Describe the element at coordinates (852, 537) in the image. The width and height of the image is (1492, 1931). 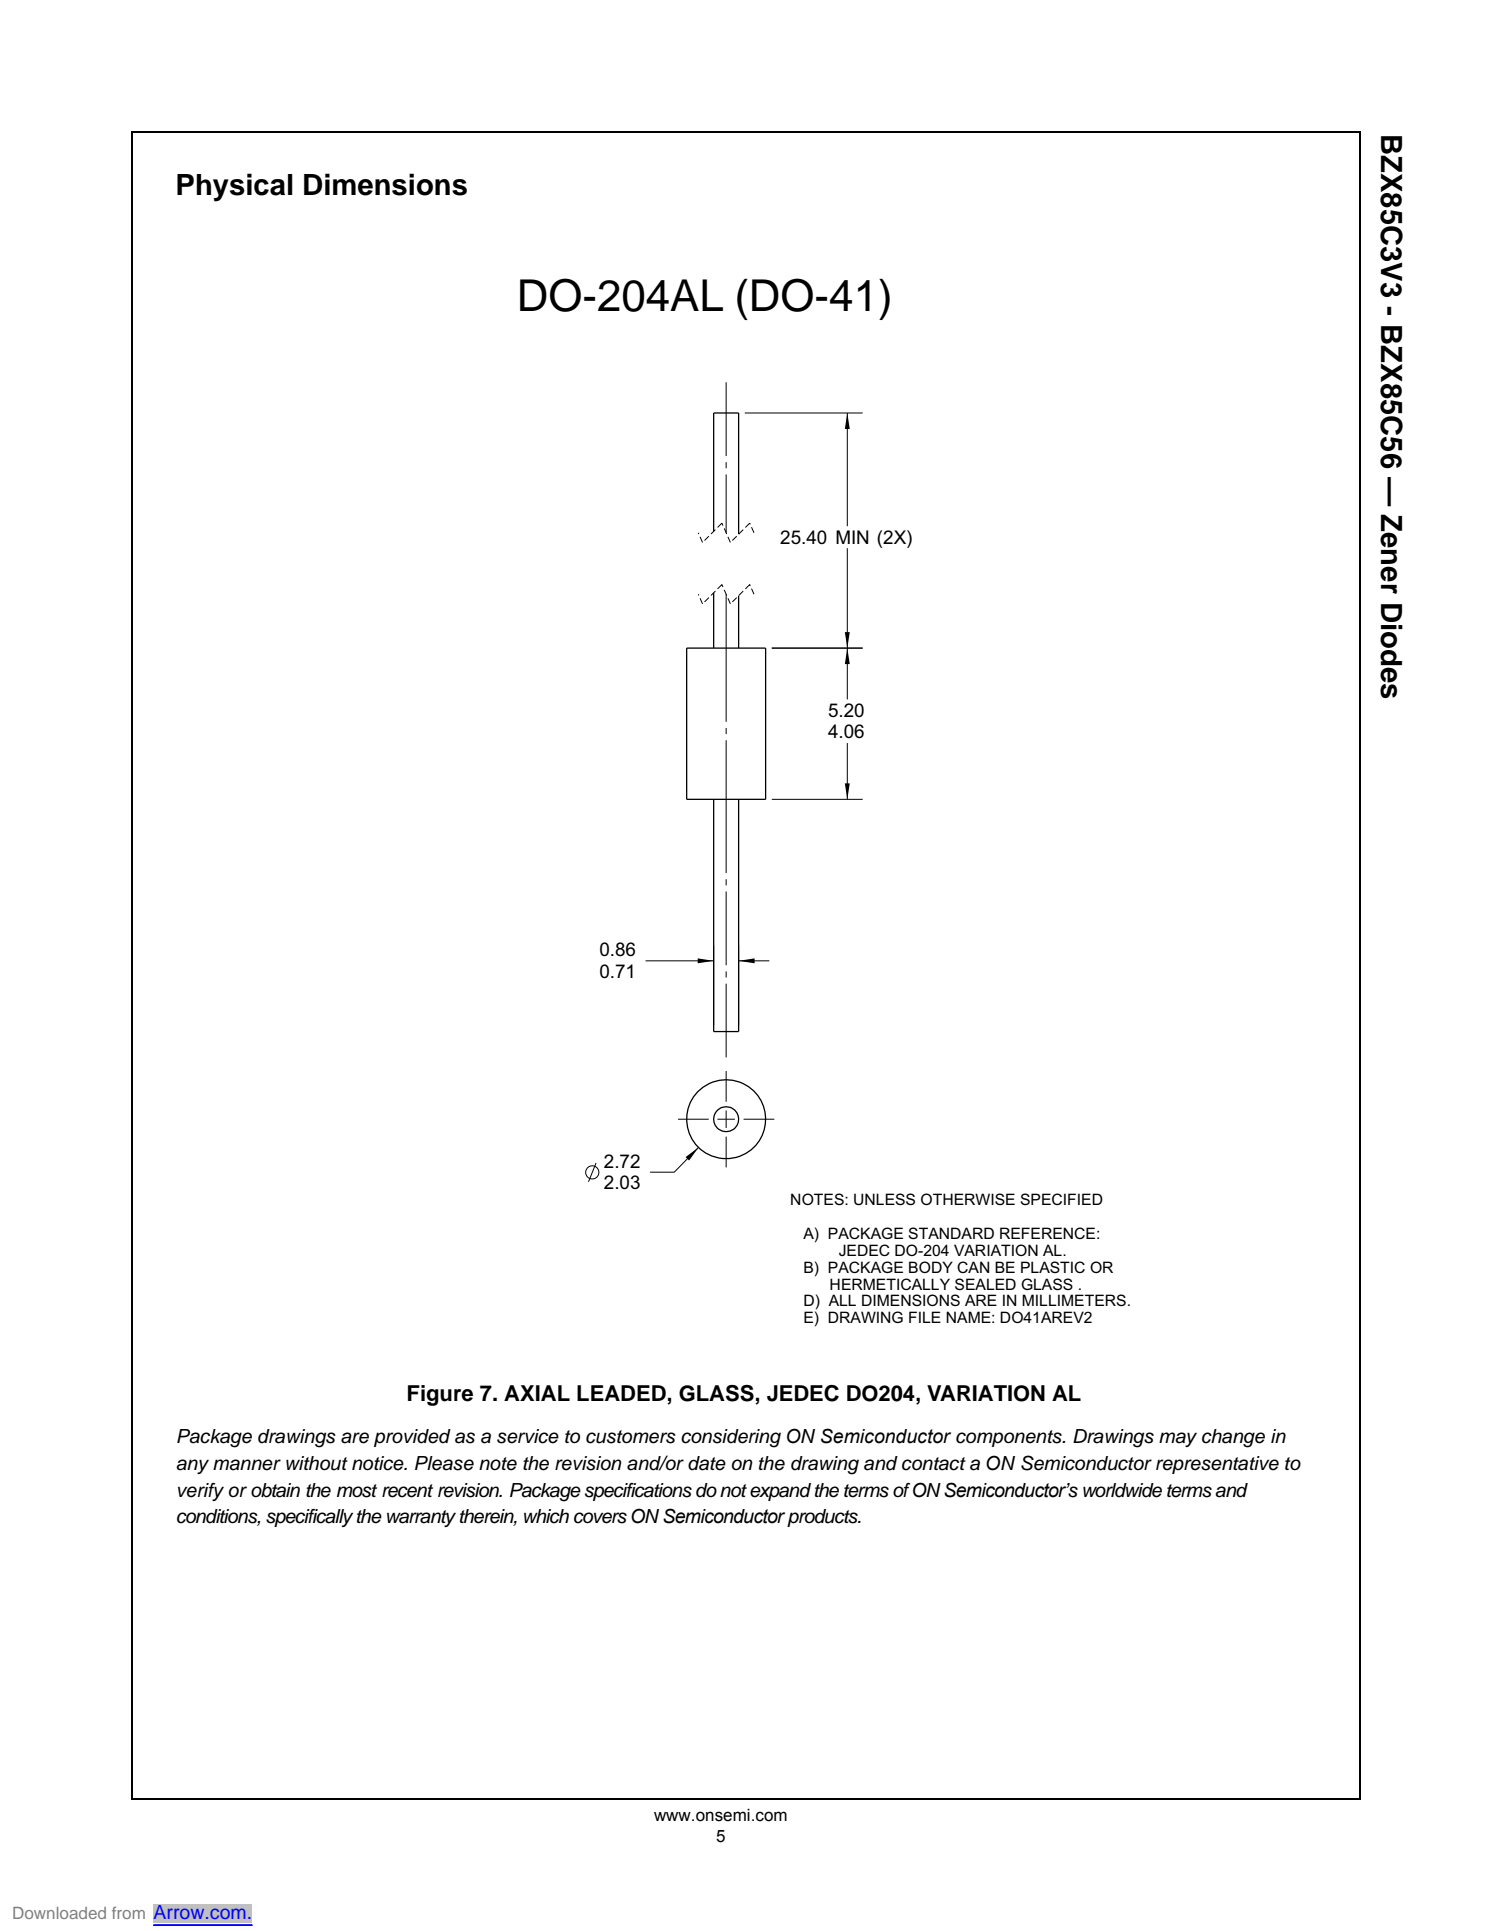
I see `MIN` at that location.
